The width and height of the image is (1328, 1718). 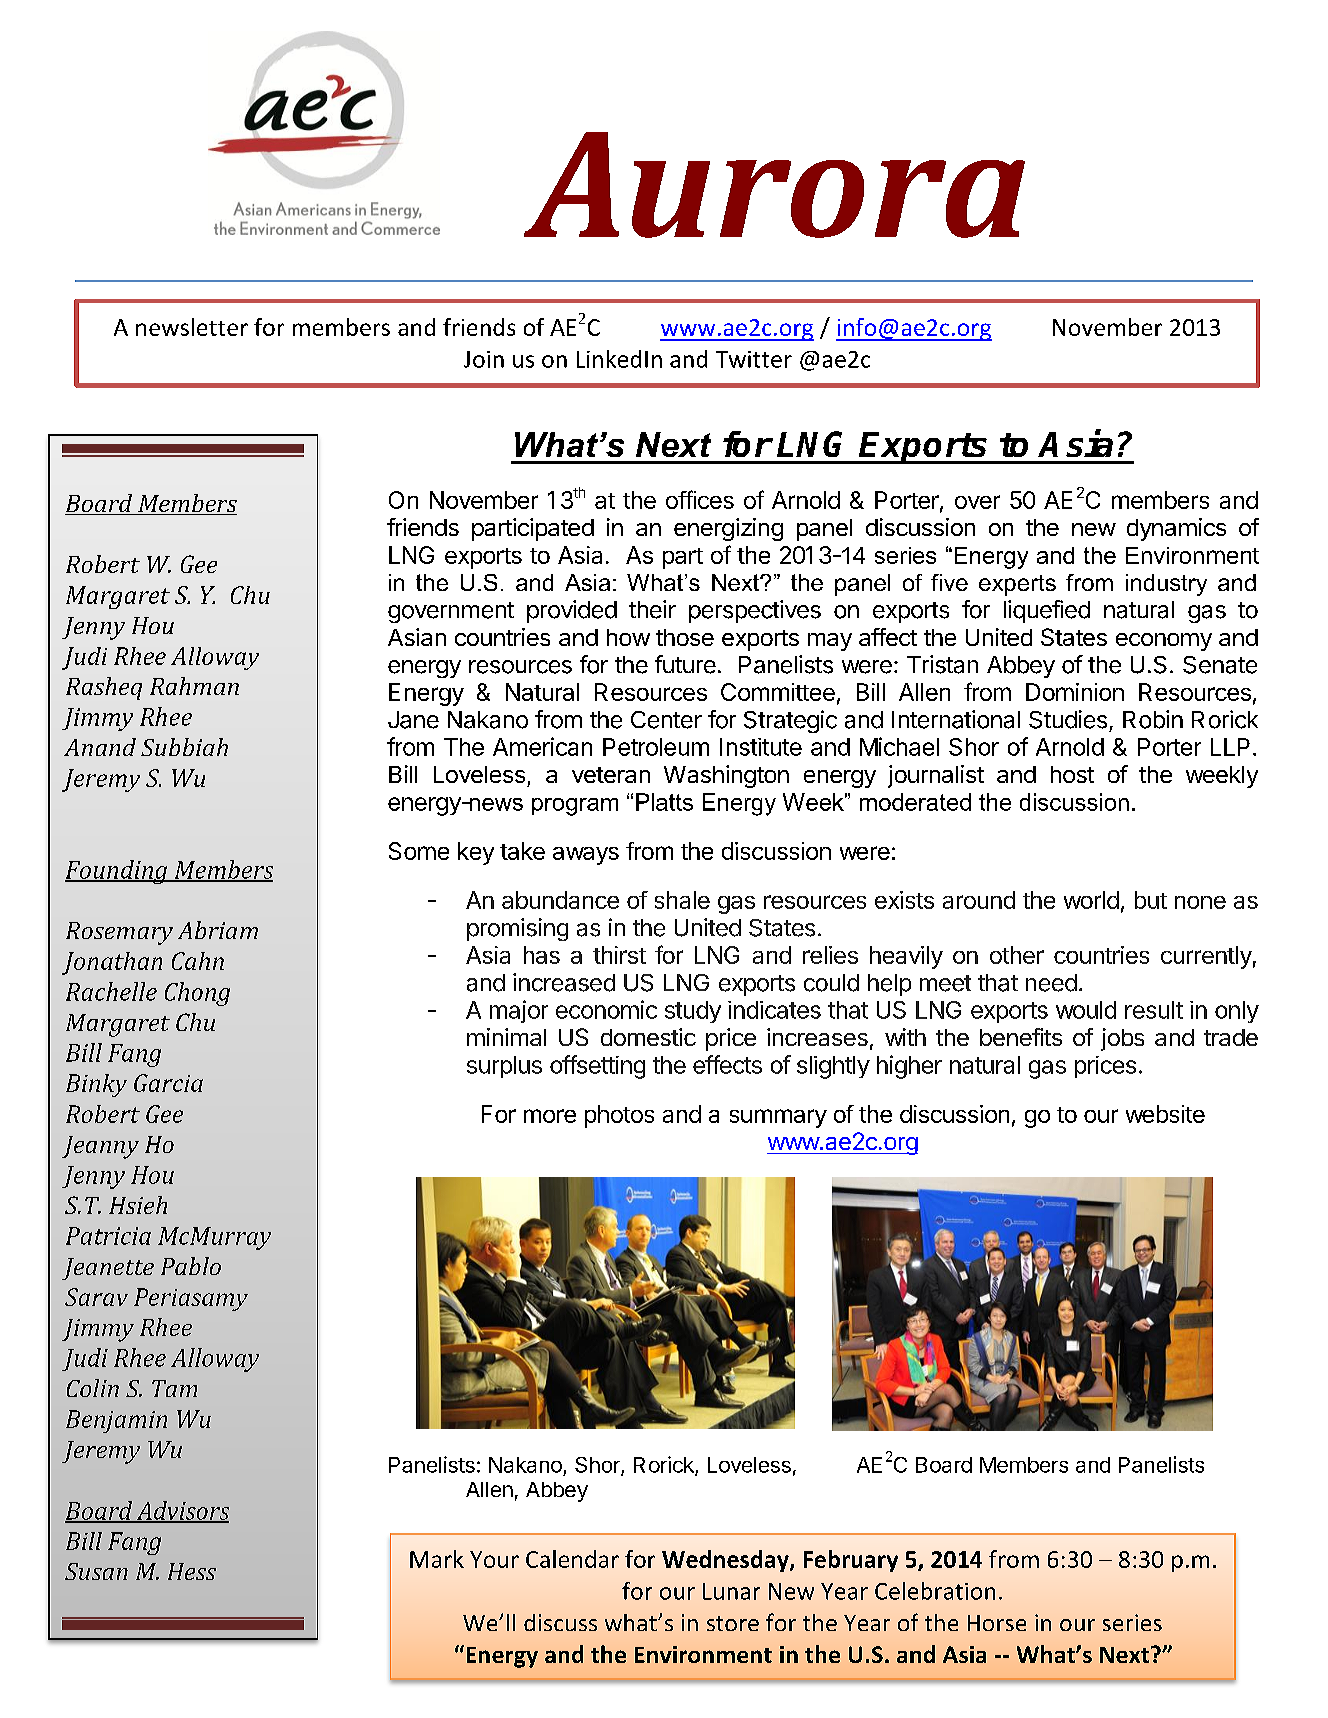 I want to click on Hess, so click(x=192, y=1571).
